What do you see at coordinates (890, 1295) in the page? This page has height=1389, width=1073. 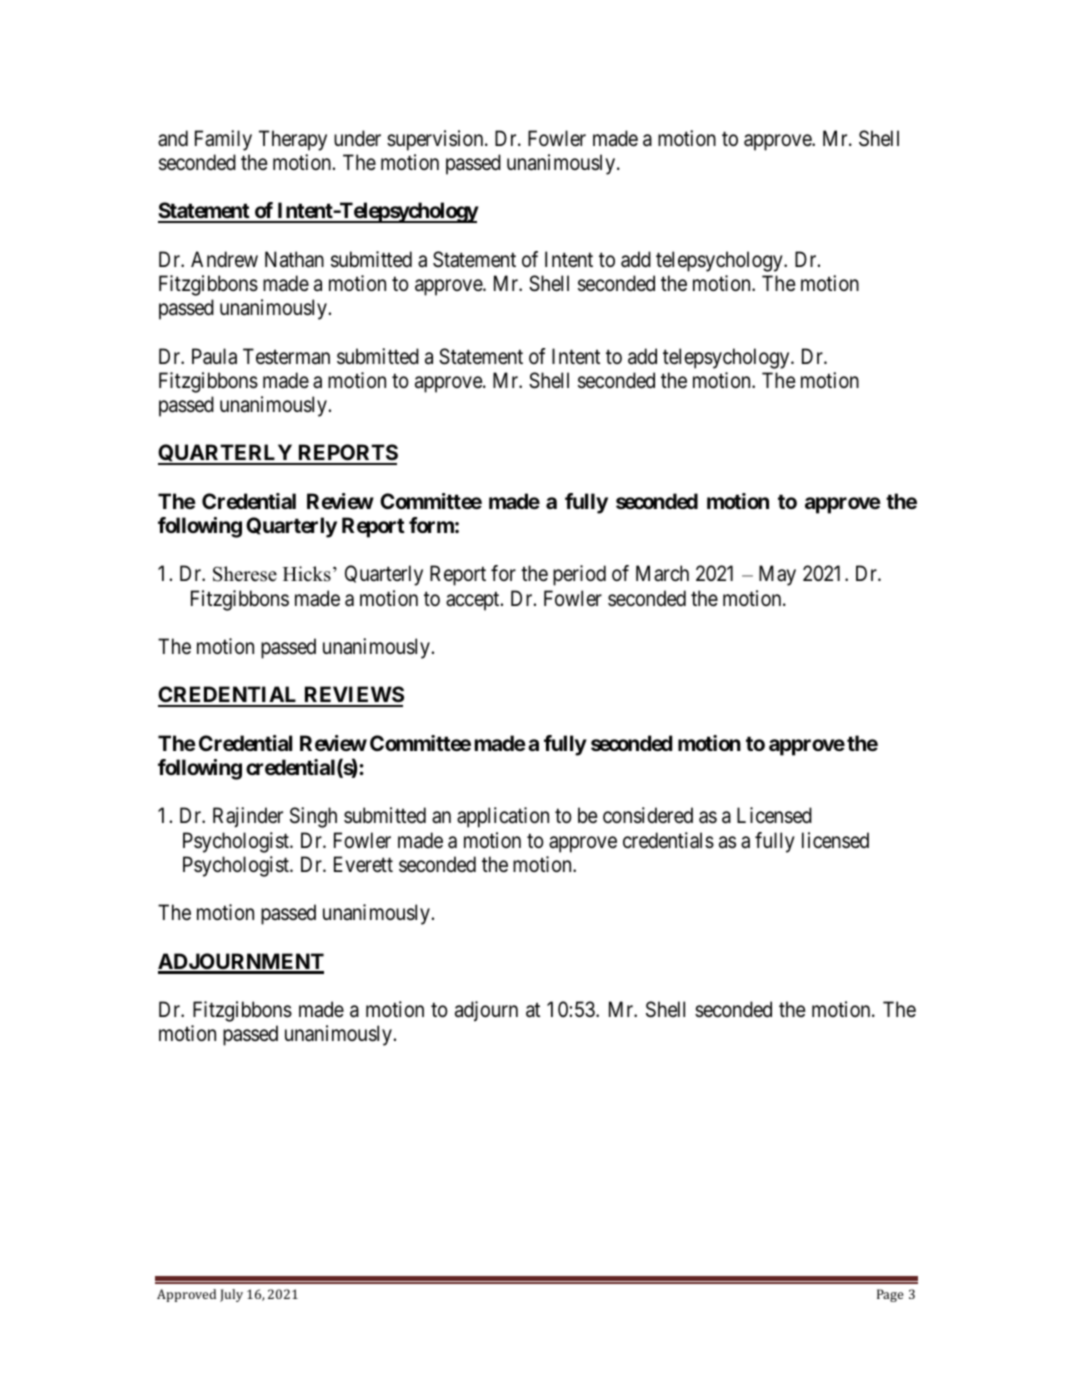 I see `Page` at bounding box center [890, 1295].
